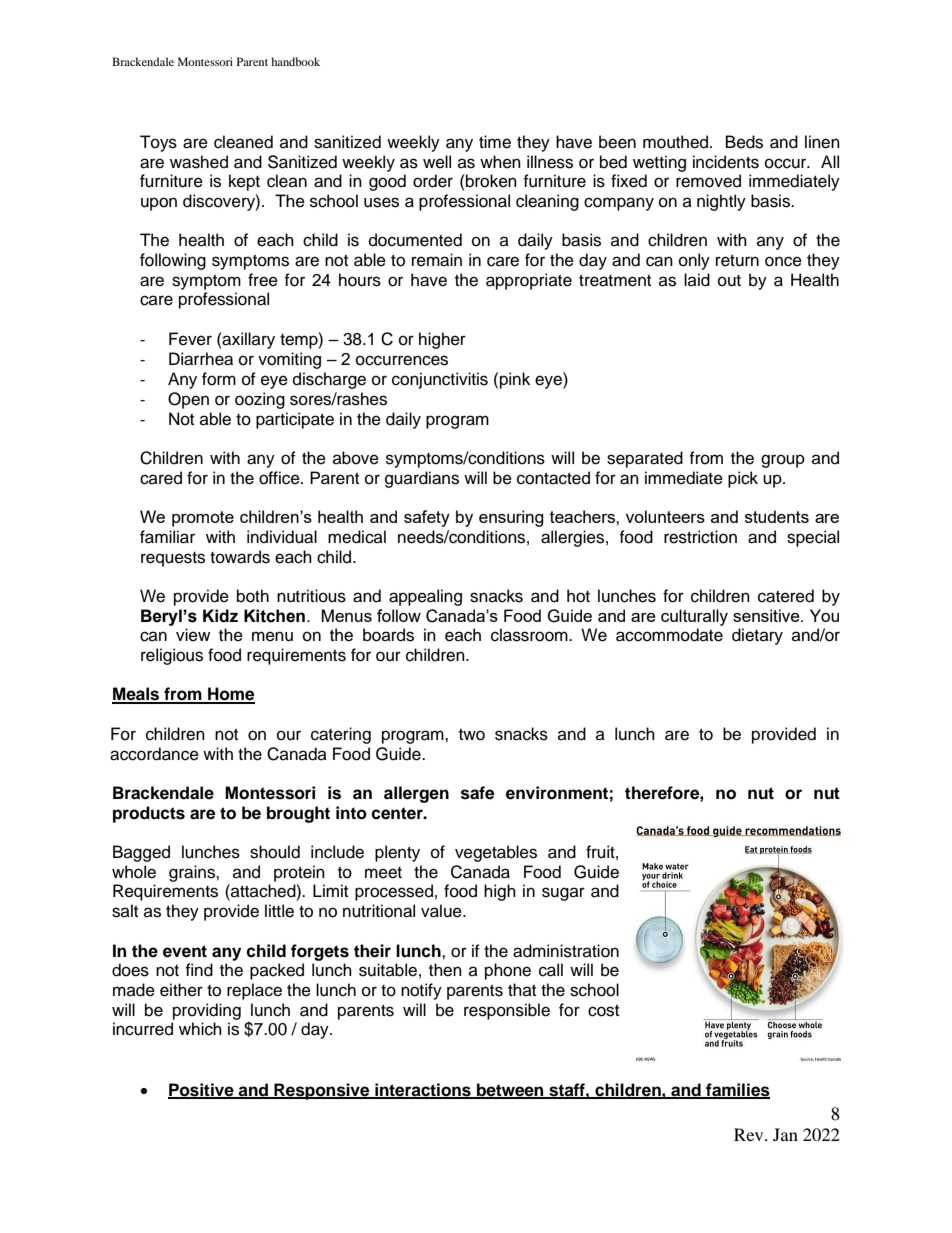 This document has width=952, height=1233. I want to click on laid, so click(697, 280).
